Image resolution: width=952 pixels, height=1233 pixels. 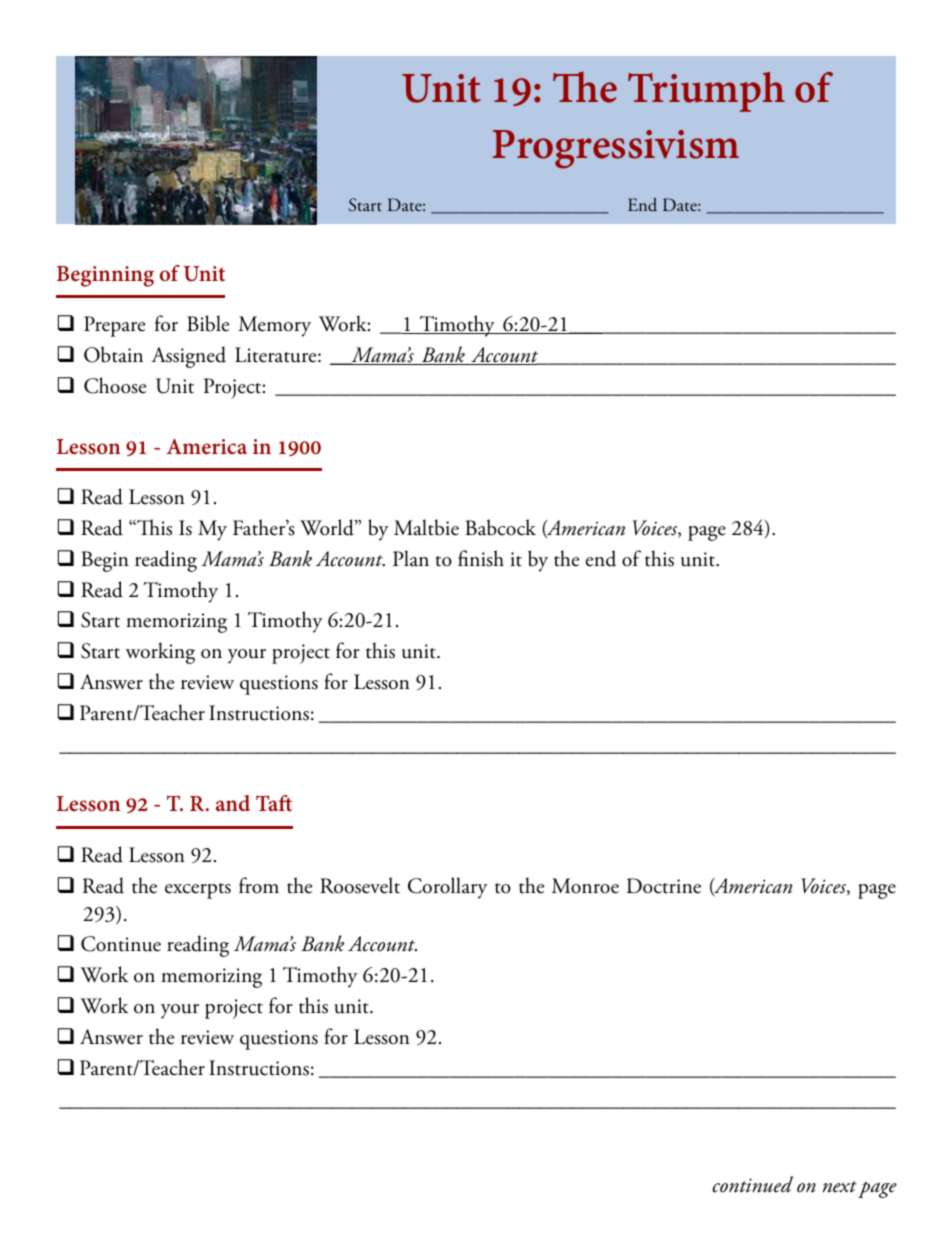 I want to click on next, so click(x=840, y=1187).
